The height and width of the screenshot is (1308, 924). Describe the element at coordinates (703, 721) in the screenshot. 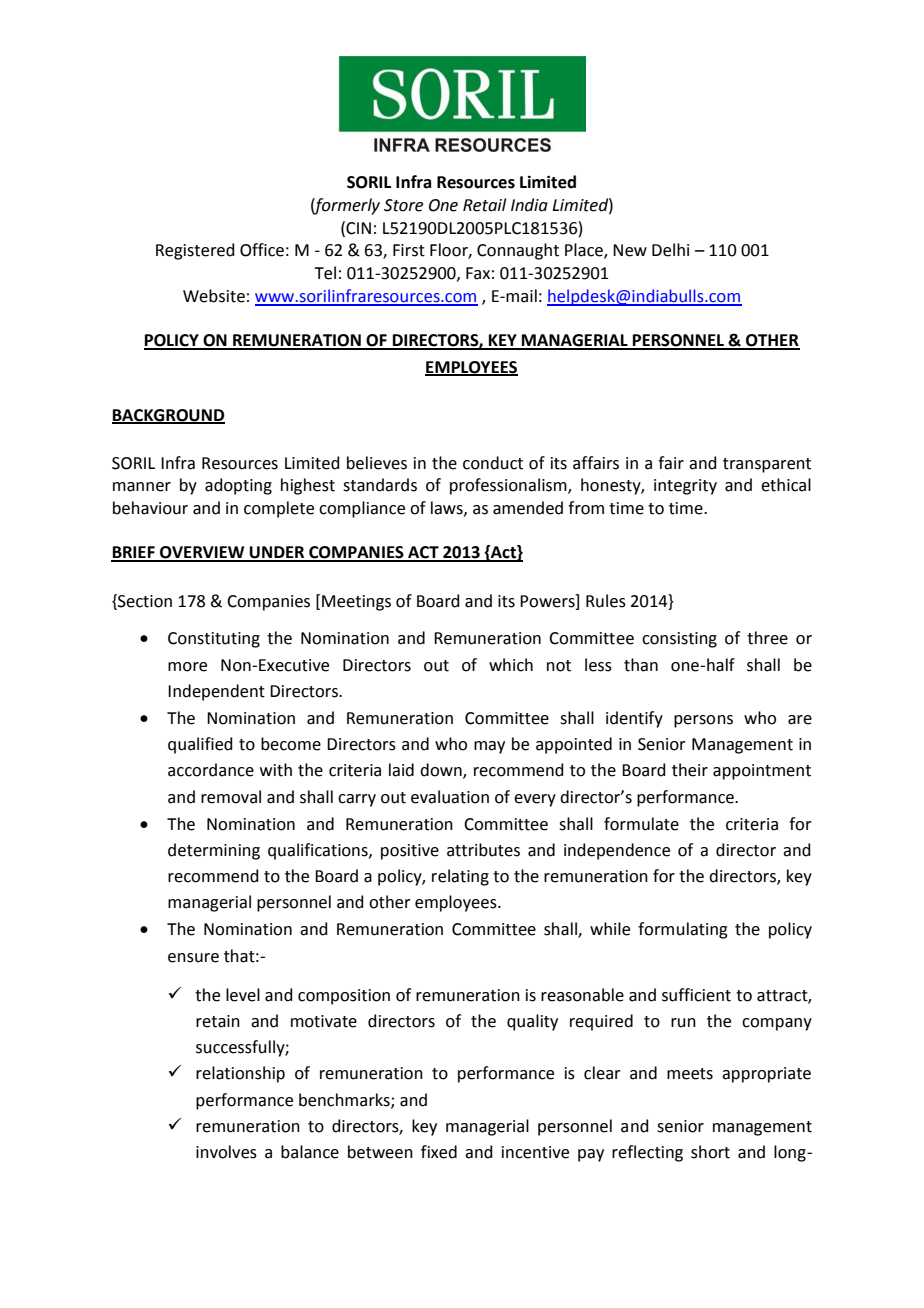

I see `persons` at that location.
